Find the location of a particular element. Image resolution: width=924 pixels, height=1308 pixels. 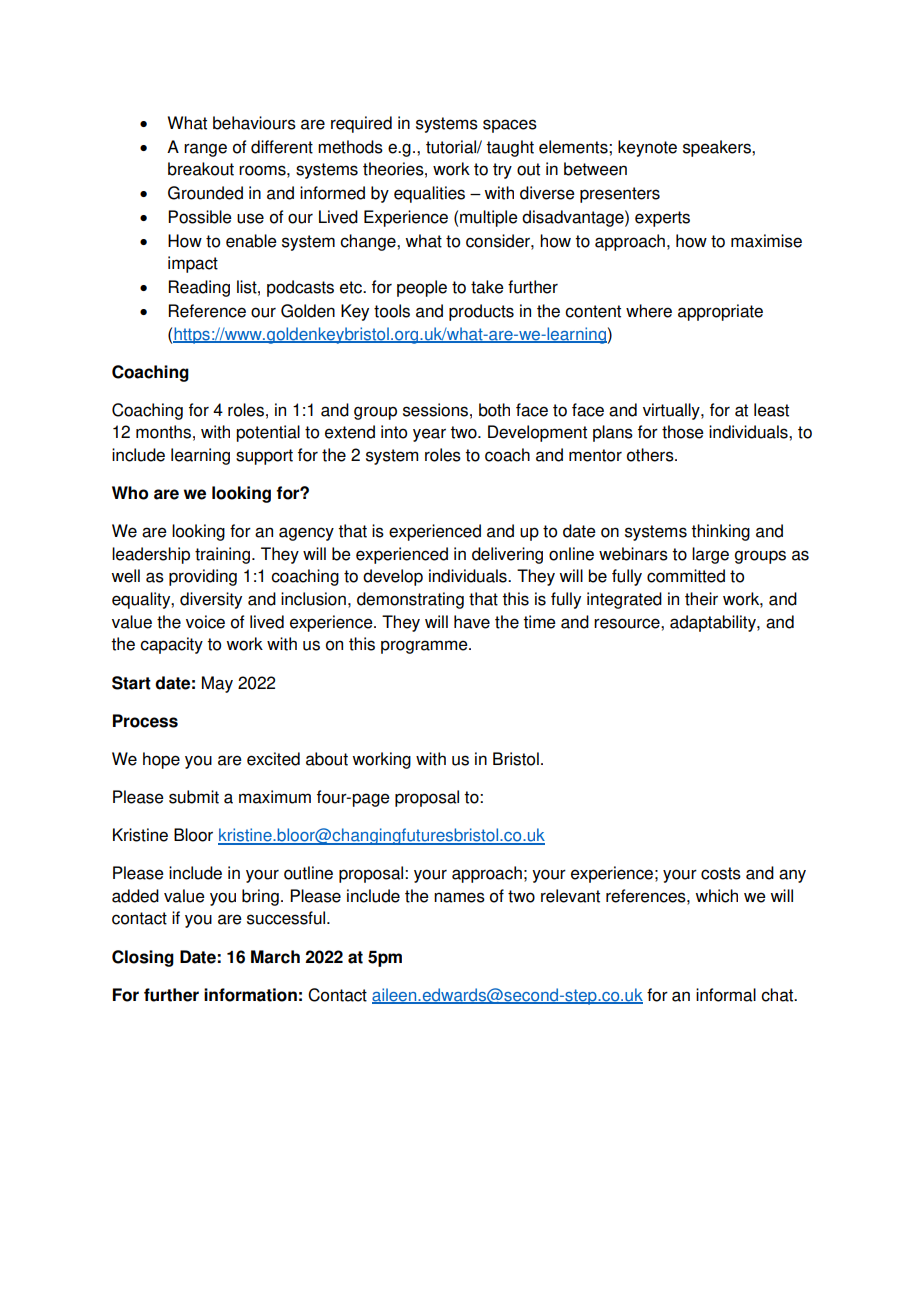

range is located at coordinates (205, 150).
